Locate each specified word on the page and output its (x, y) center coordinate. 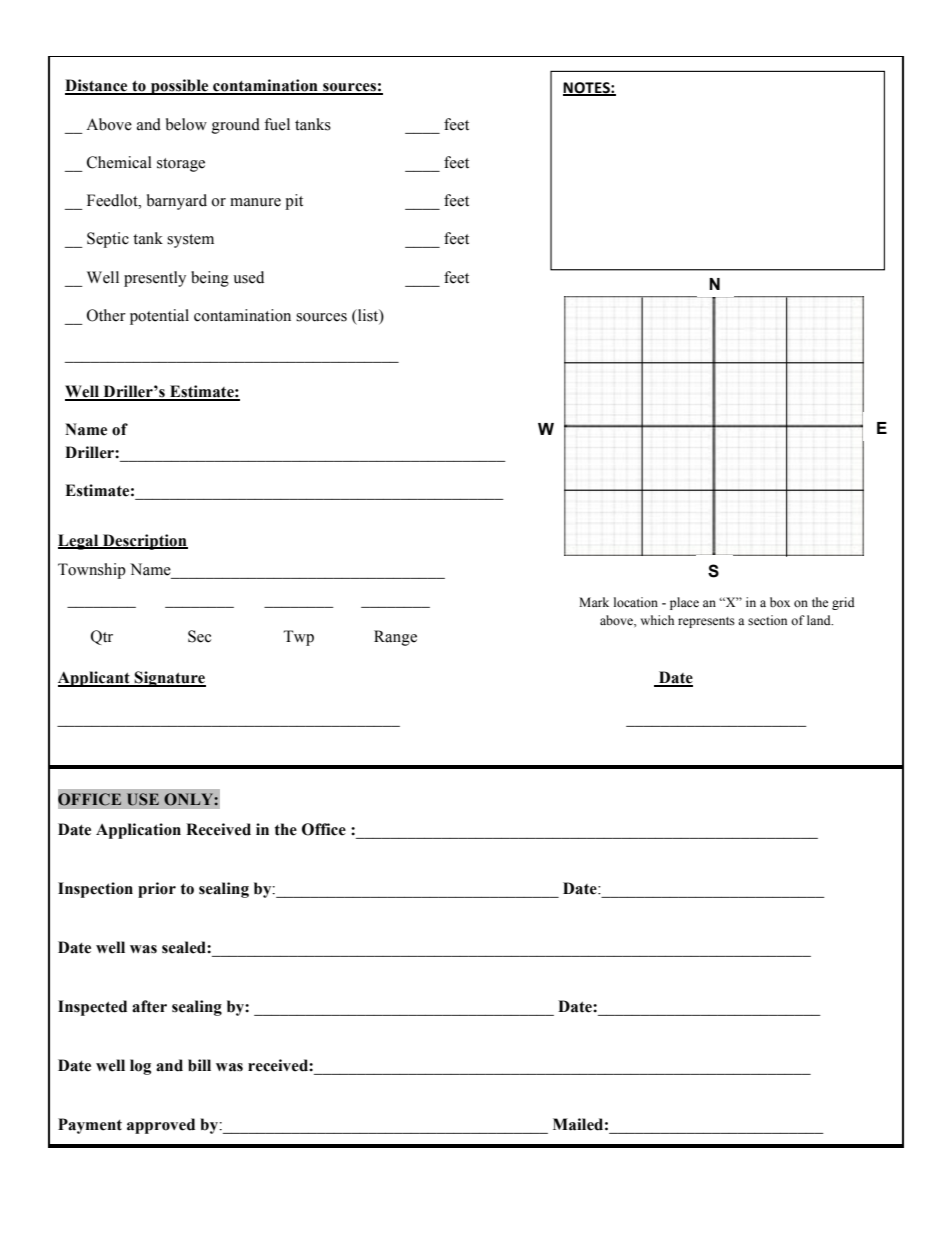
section (767, 620)
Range (395, 638)
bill (199, 1065)
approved (161, 1126)
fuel (277, 124)
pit (294, 202)
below (186, 124)
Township (92, 571)
